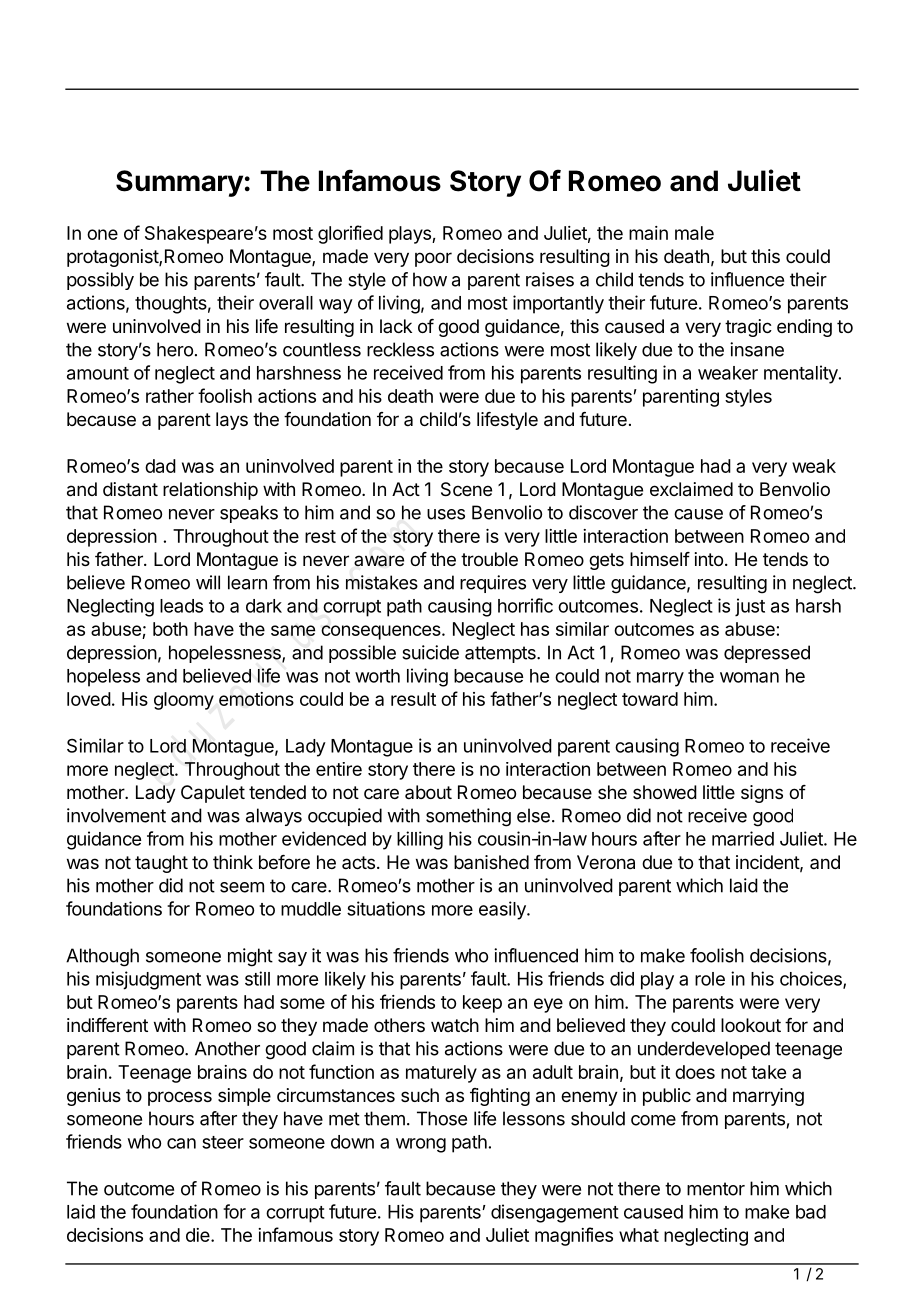 Image resolution: width=924 pixels, height=1308 pixels. I want to click on wrong, so click(421, 1145).
